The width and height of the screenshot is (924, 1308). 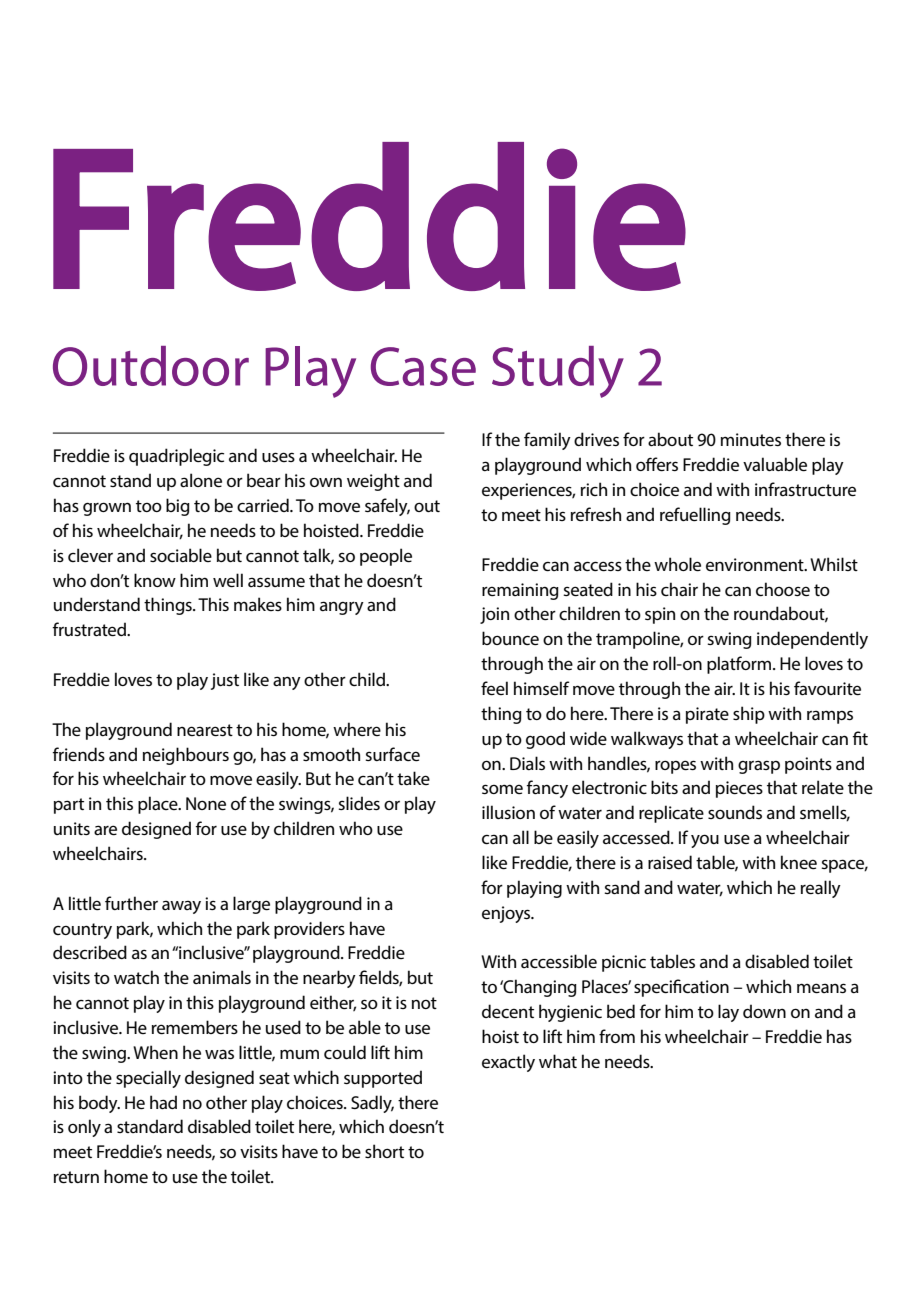 I want to click on away, so click(x=181, y=907).
